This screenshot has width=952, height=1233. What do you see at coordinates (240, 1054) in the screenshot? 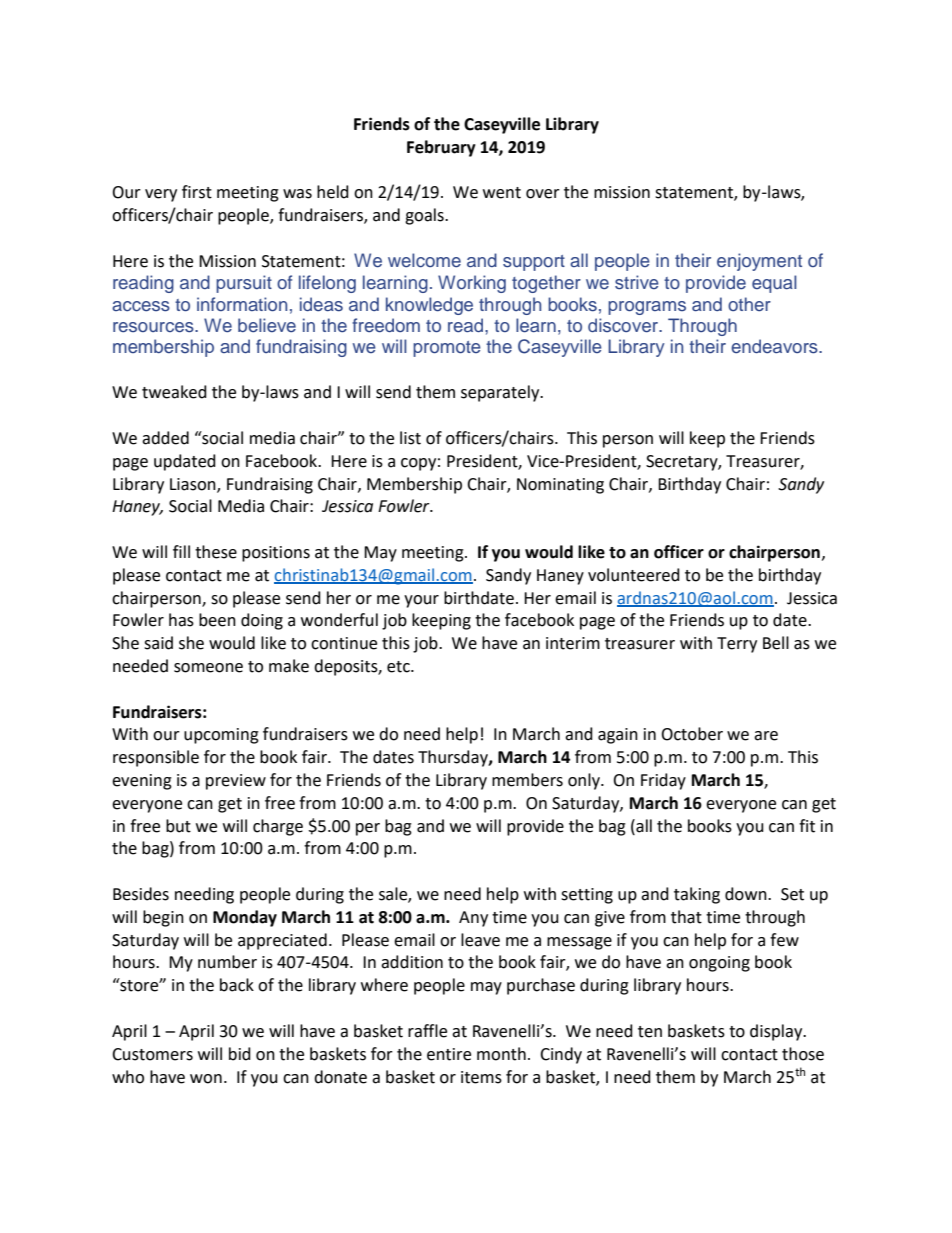
I see `bid` at bounding box center [240, 1054].
